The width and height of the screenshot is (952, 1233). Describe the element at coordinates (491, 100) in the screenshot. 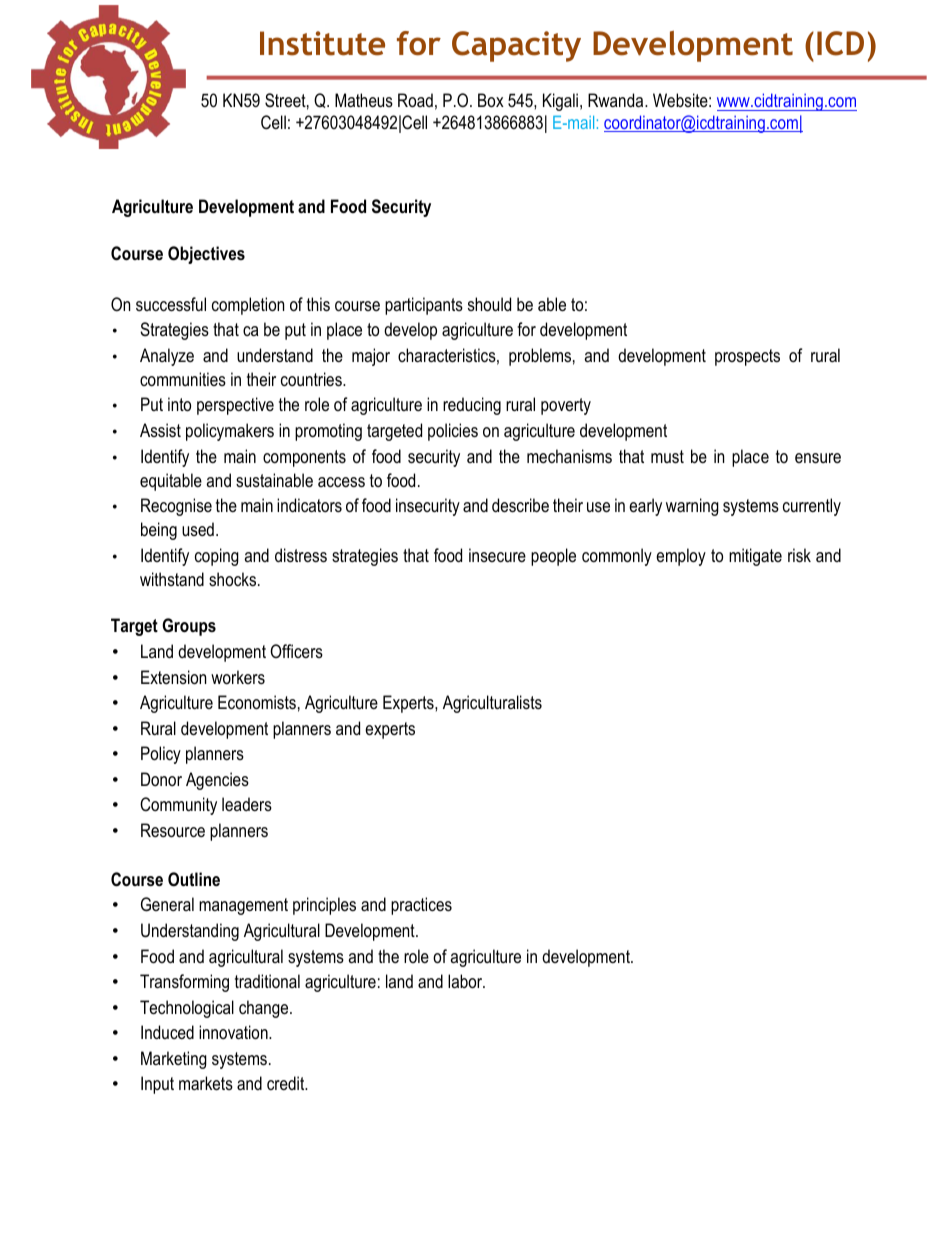

I see `Box` at that location.
